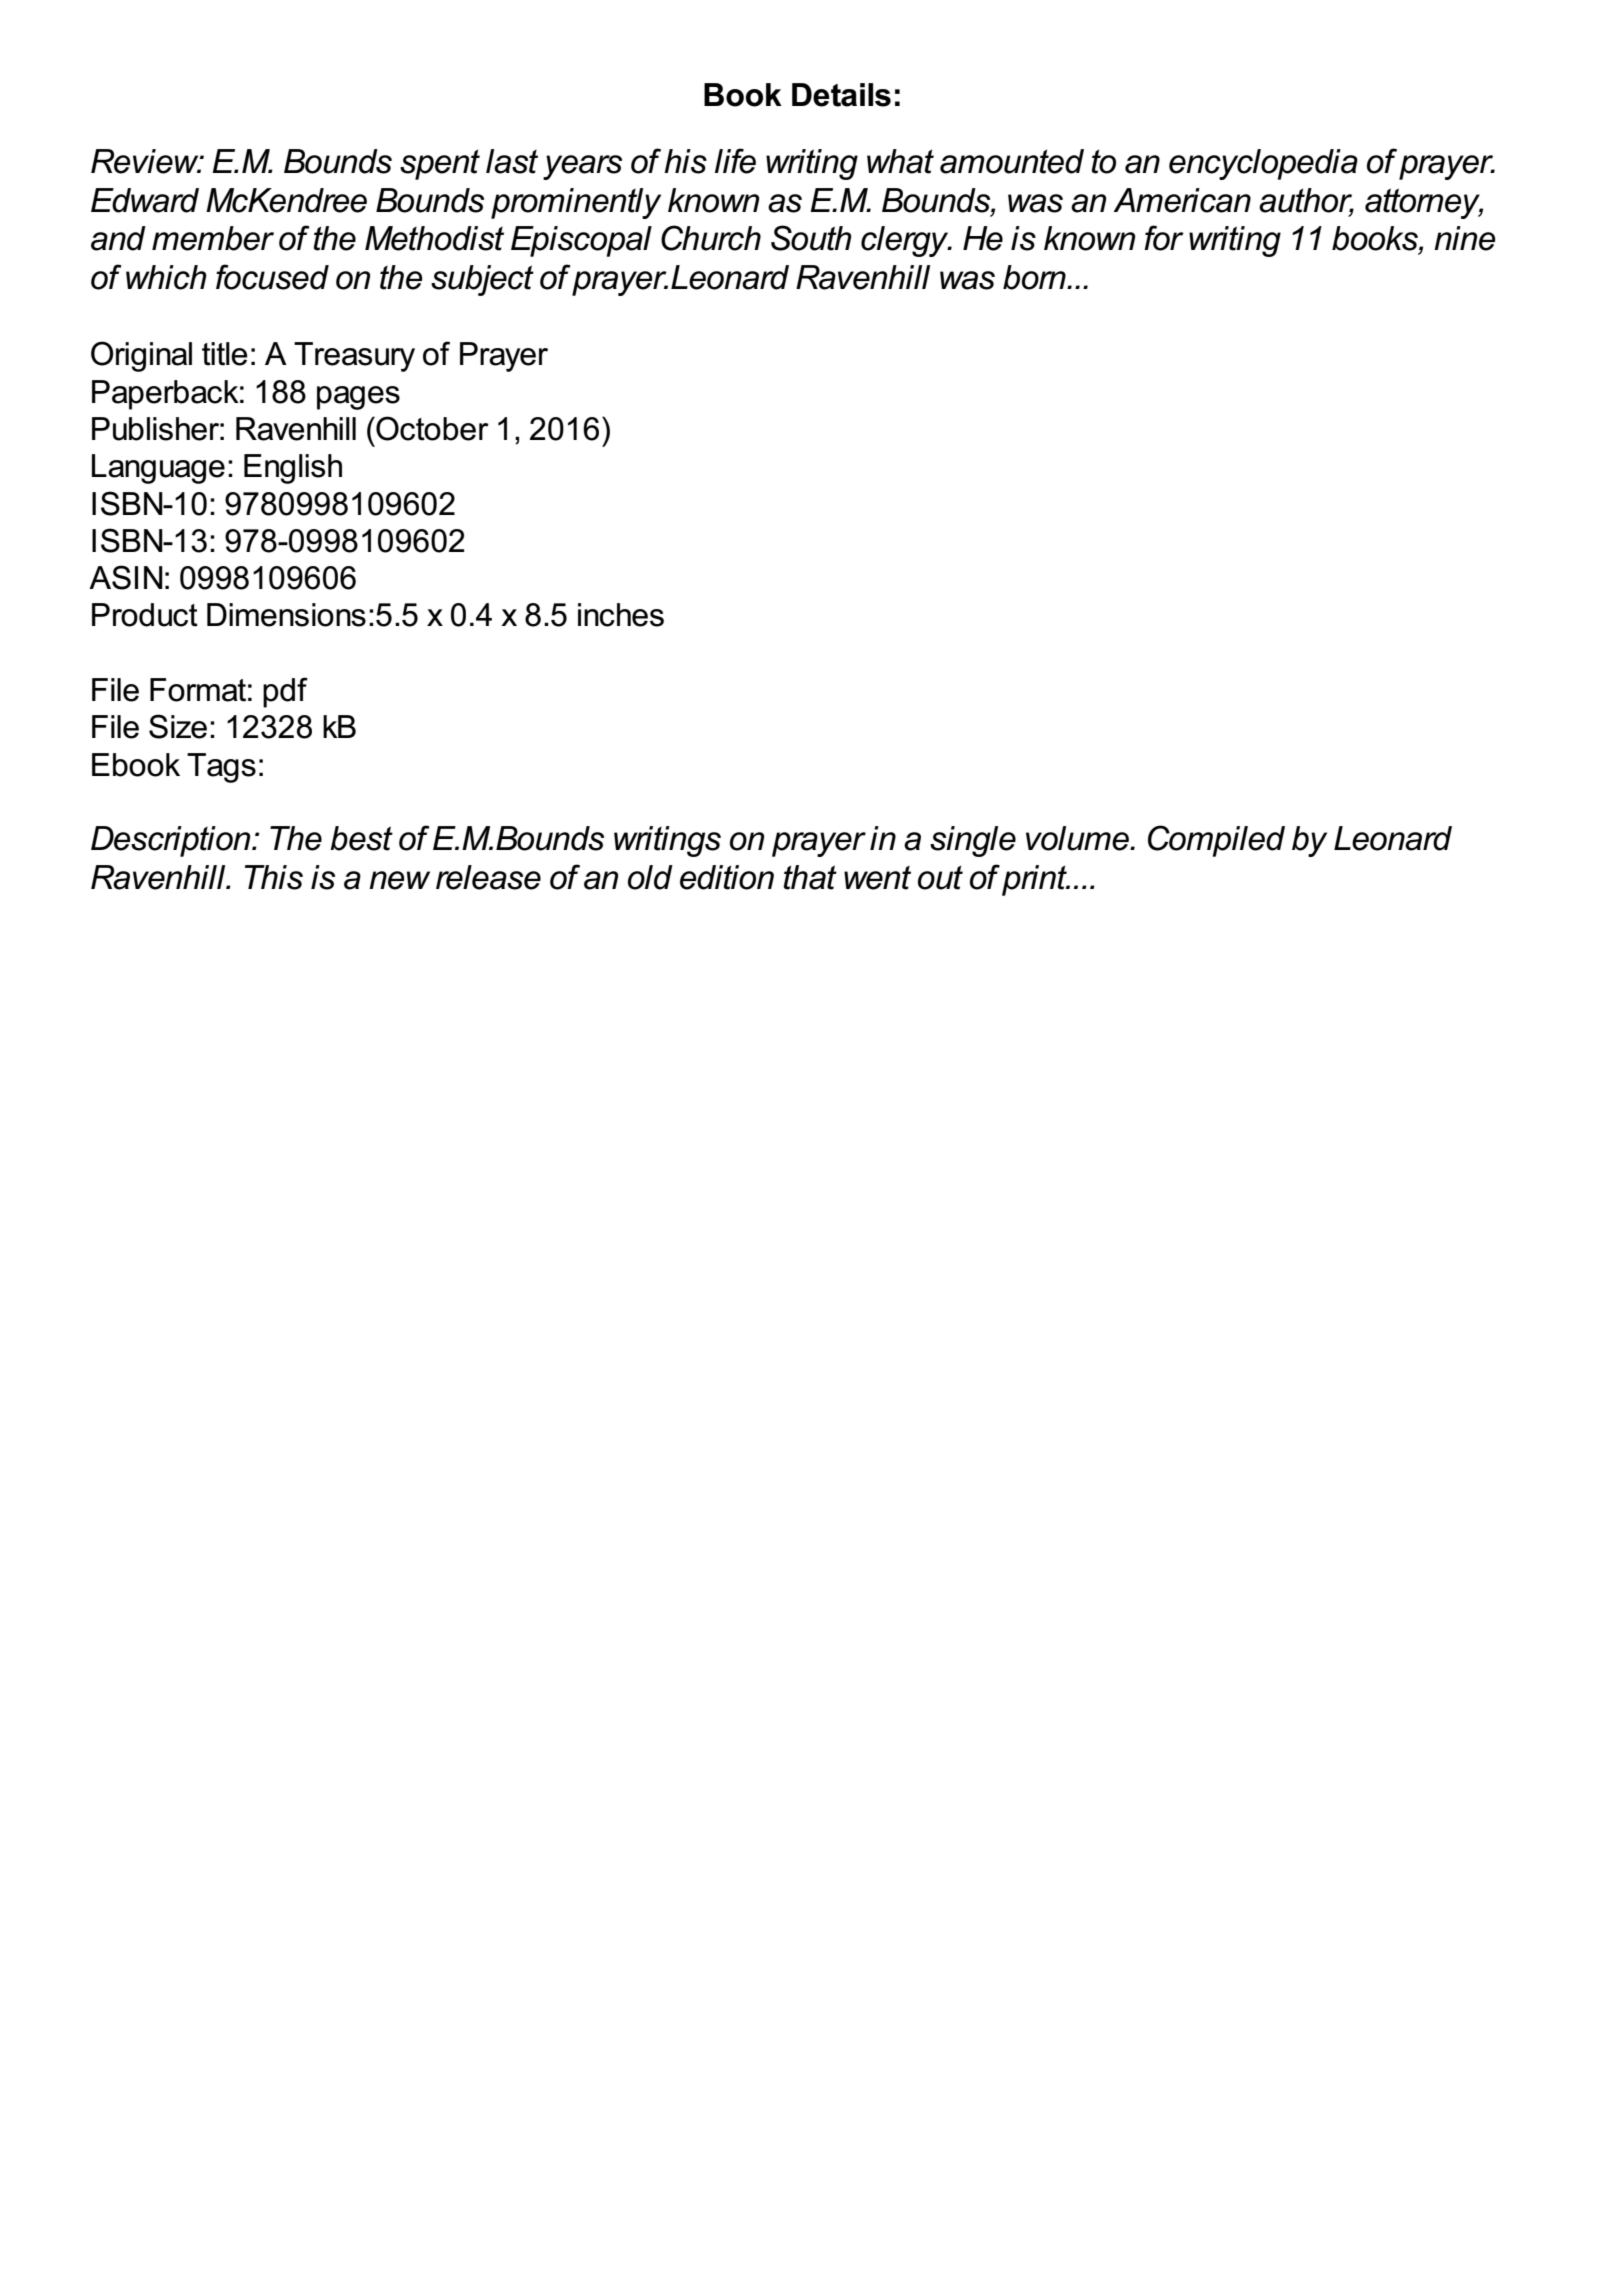 The height and width of the screenshot is (2274, 1607). Describe the element at coordinates (293, 469) in the screenshot. I see `English` at that location.
